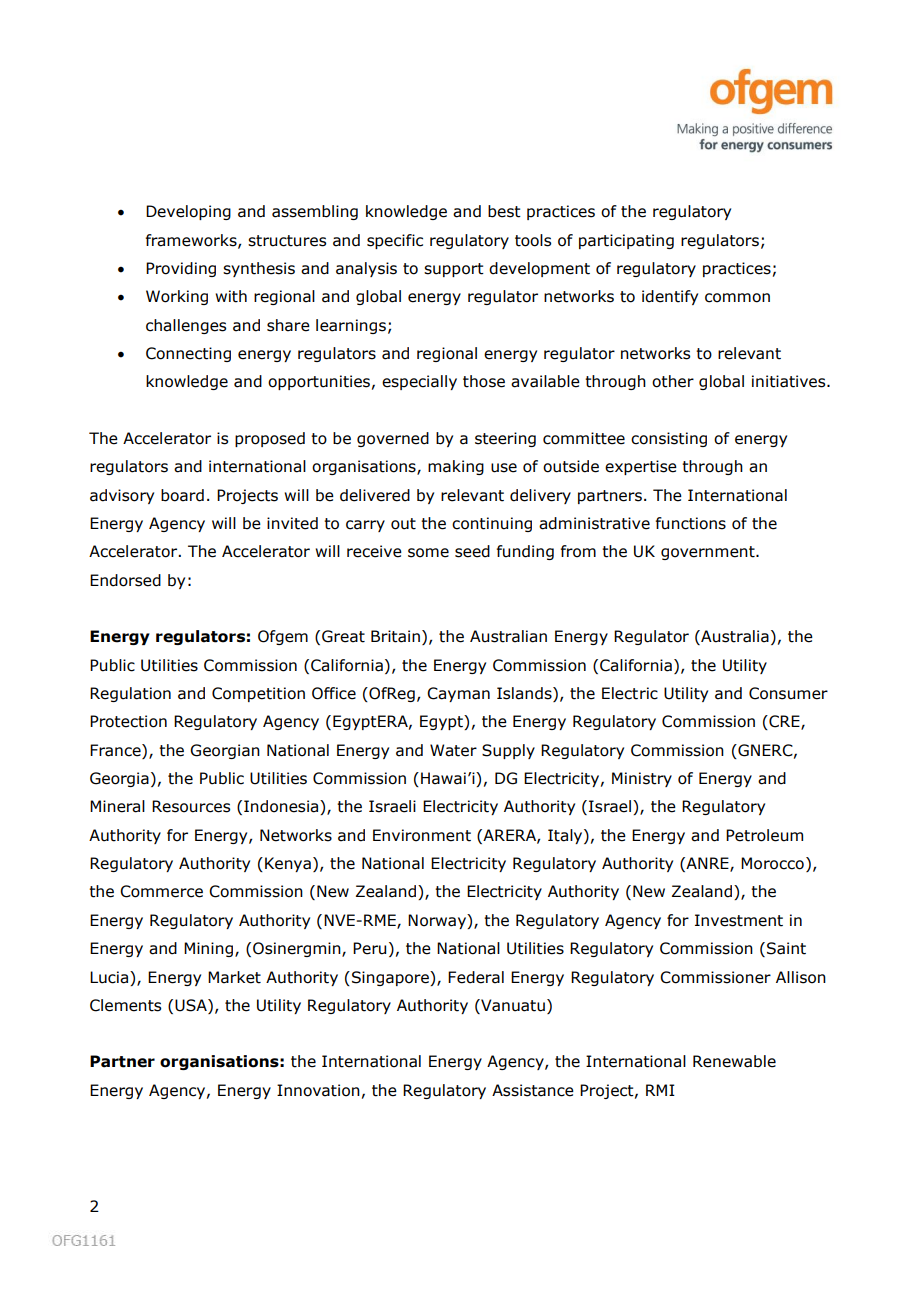  Describe the element at coordinates (192, 241) in the page. I see `frameworks` at that location.
